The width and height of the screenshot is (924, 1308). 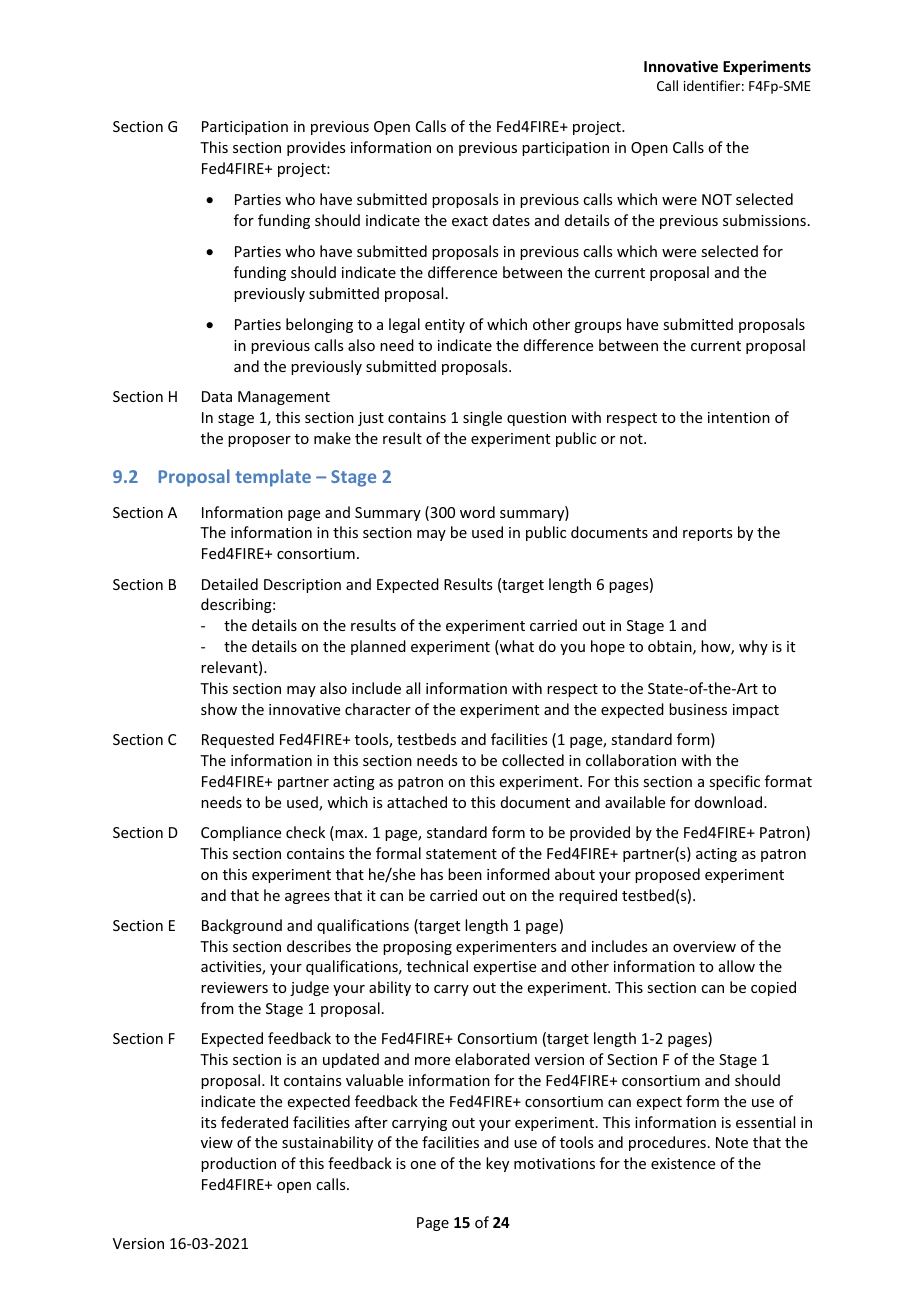 What do you see at coordinates (511, 220) in the screenshot?
I see `dates` at bounding box center [511, 220].
